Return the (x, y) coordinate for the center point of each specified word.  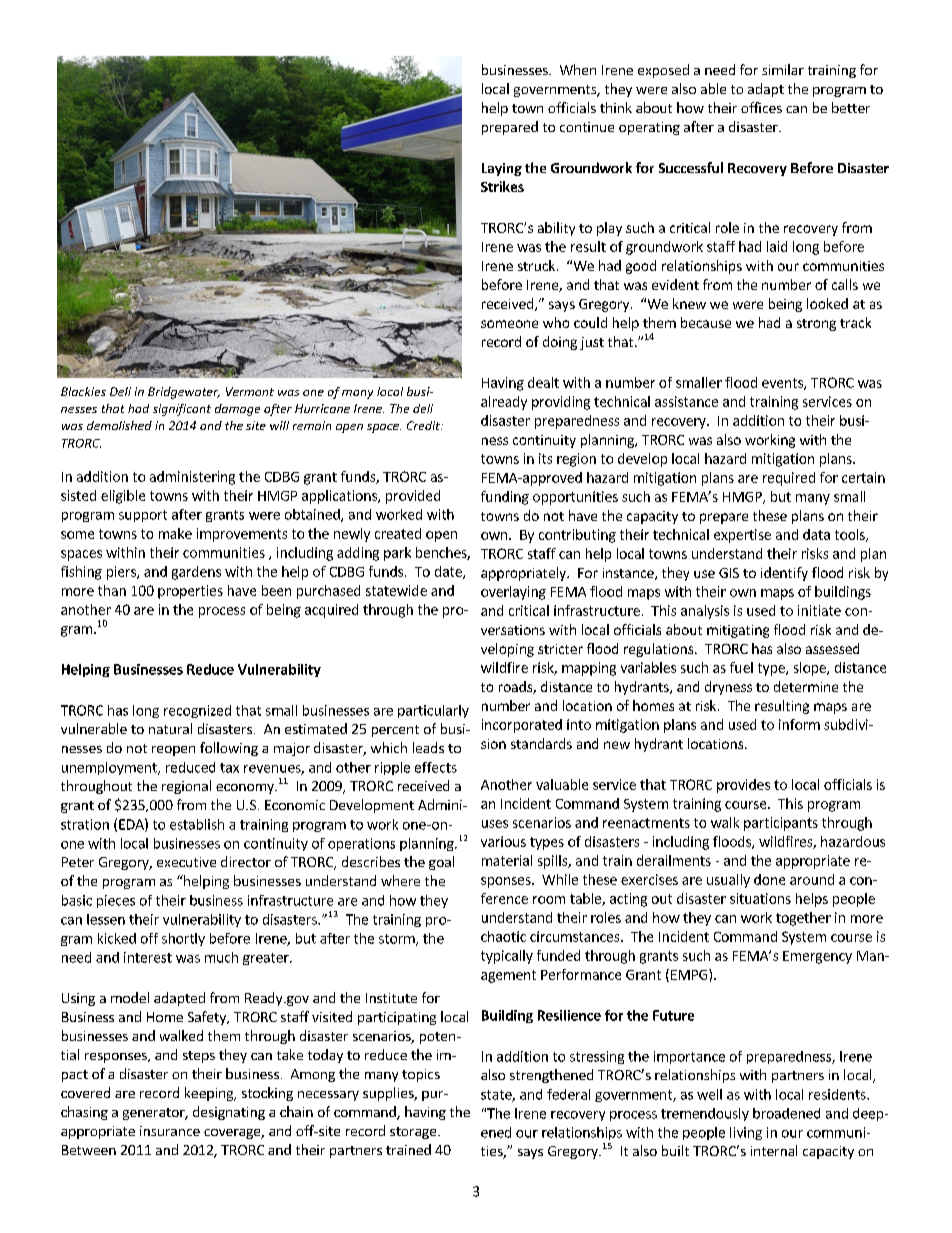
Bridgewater (184, 393)
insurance (170, 1131)
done (769, 879)
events (783, 384)
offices (761, 107)
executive (186, 862)
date (449, 572)
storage (414, 1133)
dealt (543, 382)
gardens (196, 573)
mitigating (738, 631)
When (578, 69)
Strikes (502, 186)
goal (441, 863)
